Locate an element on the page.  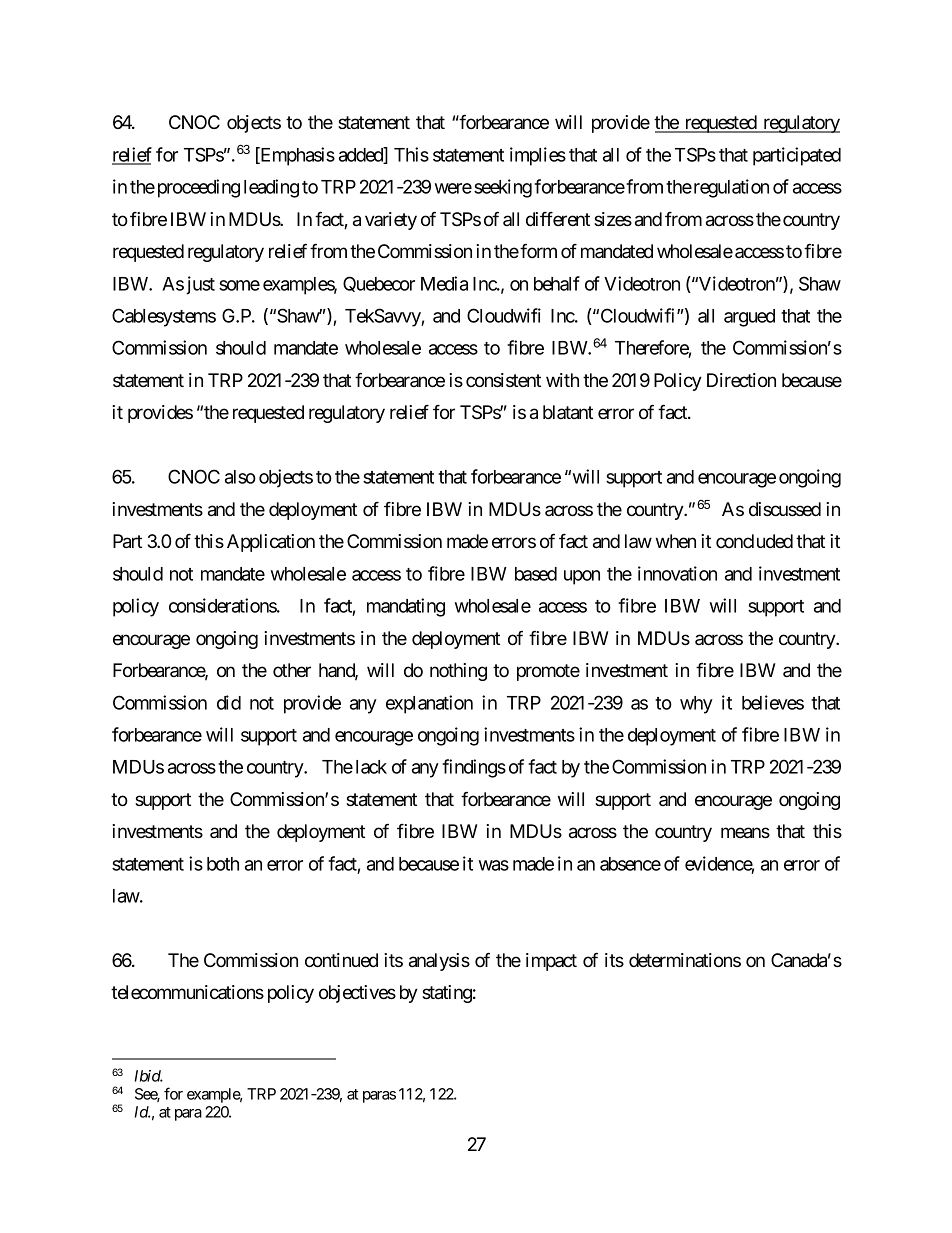
regulation is located at coordinates (730, 188).
